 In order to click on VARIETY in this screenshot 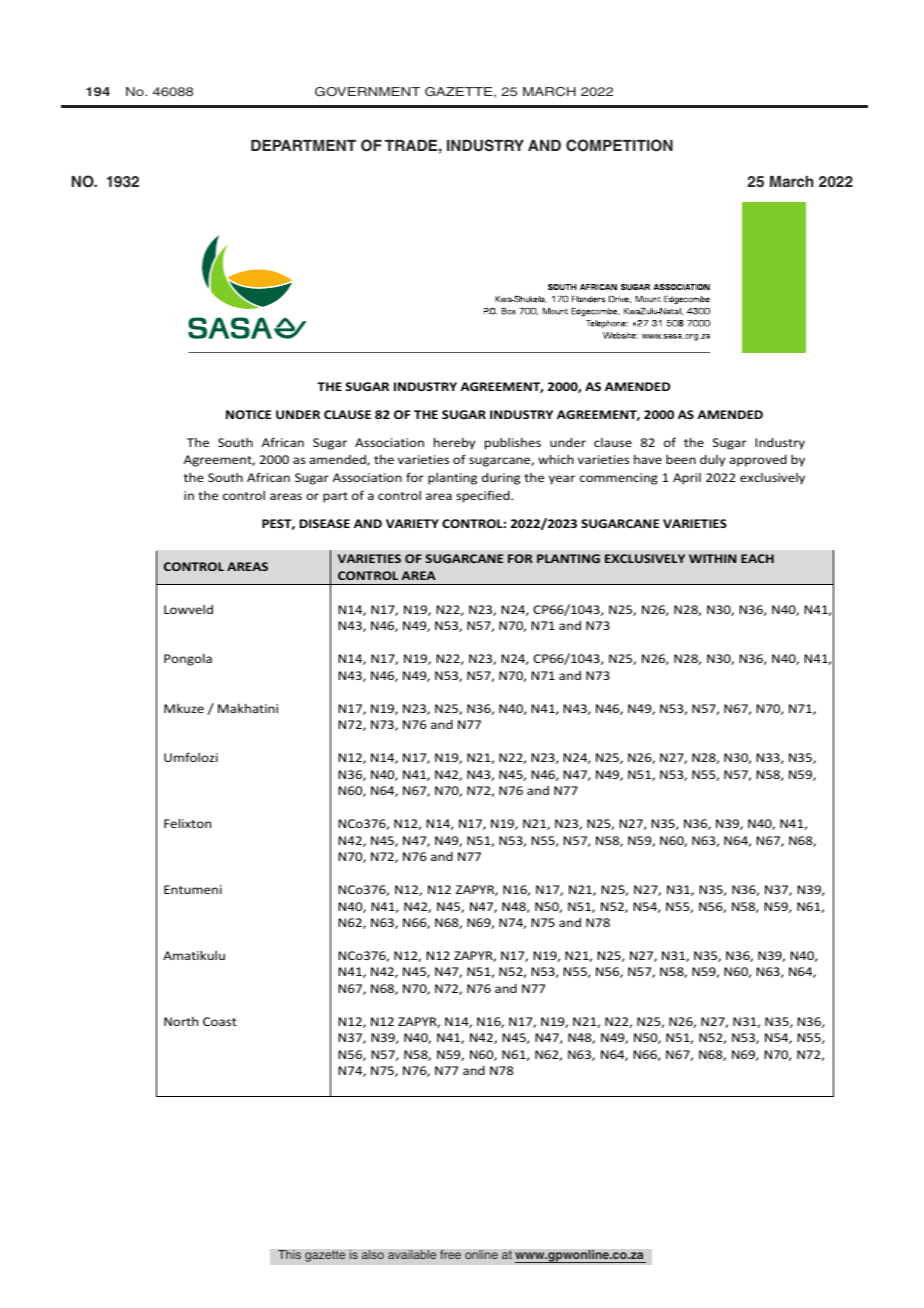, I will do `click(412, 523)`.
